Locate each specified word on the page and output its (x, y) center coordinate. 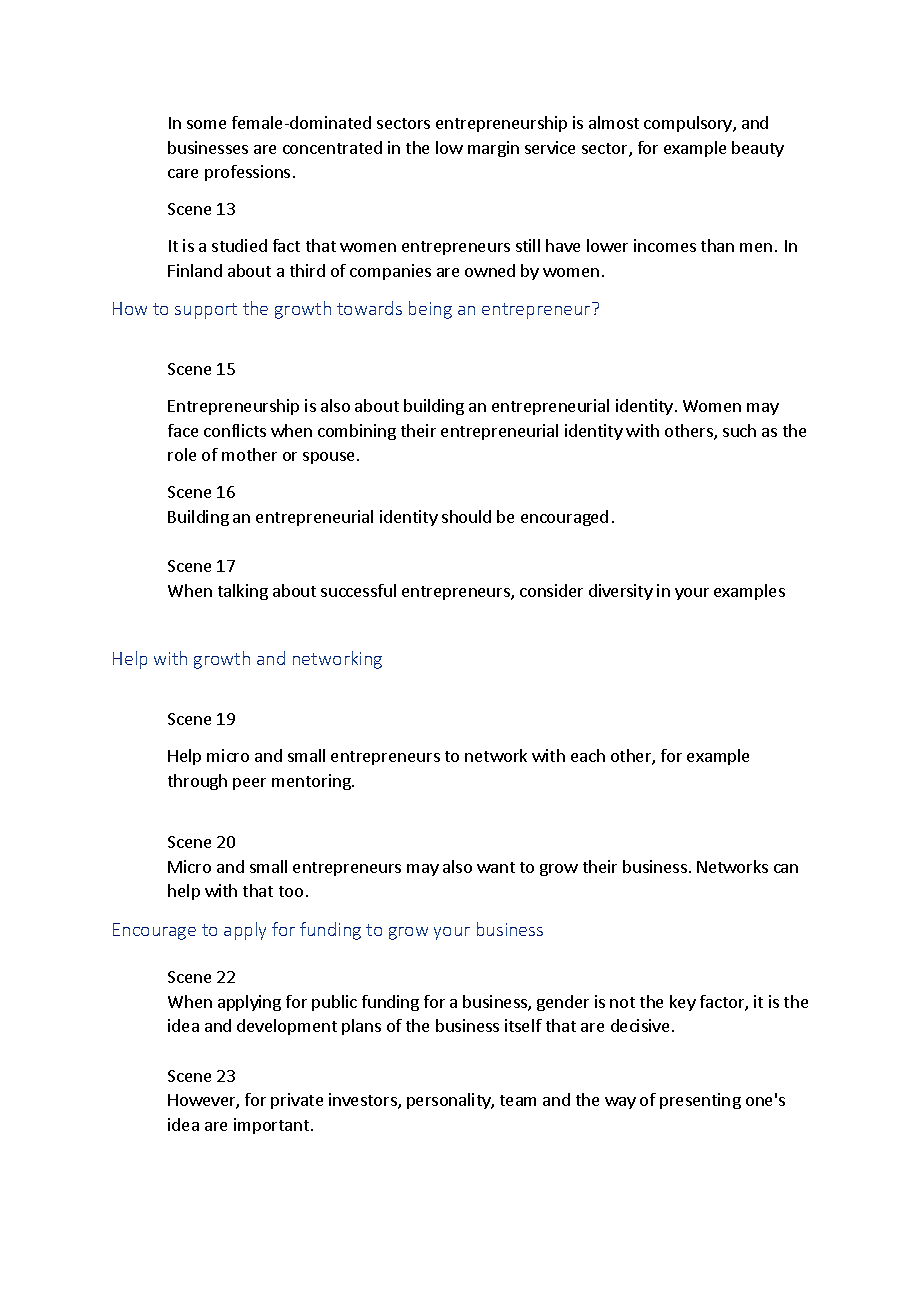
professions (247, 173)
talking (243, 592)
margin (493, 149)
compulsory (689, 124)
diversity (621, 592)
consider (551, 590)
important (271, 1126)
